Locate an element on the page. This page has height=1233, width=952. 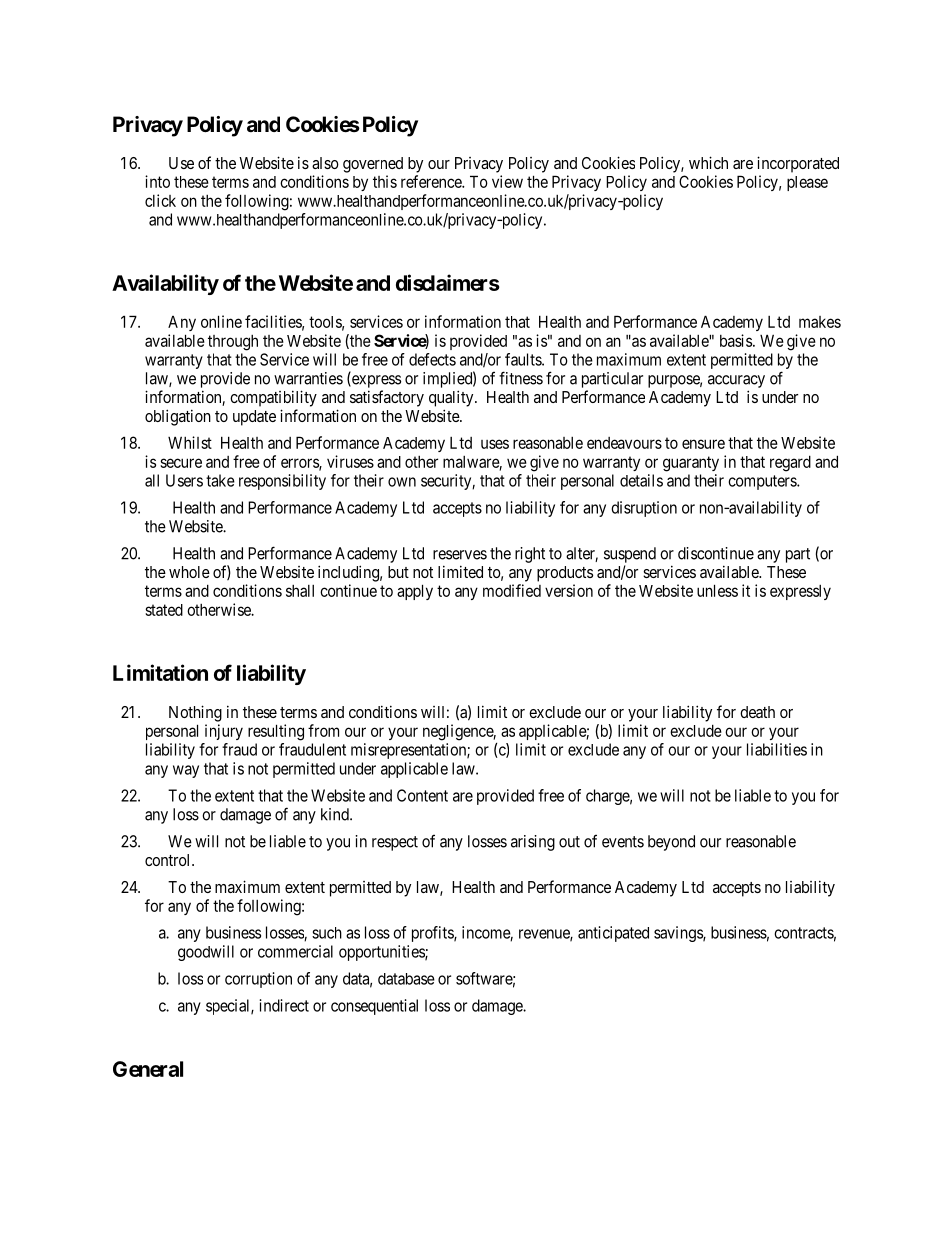
stated is located at coordinates (164, 610).
